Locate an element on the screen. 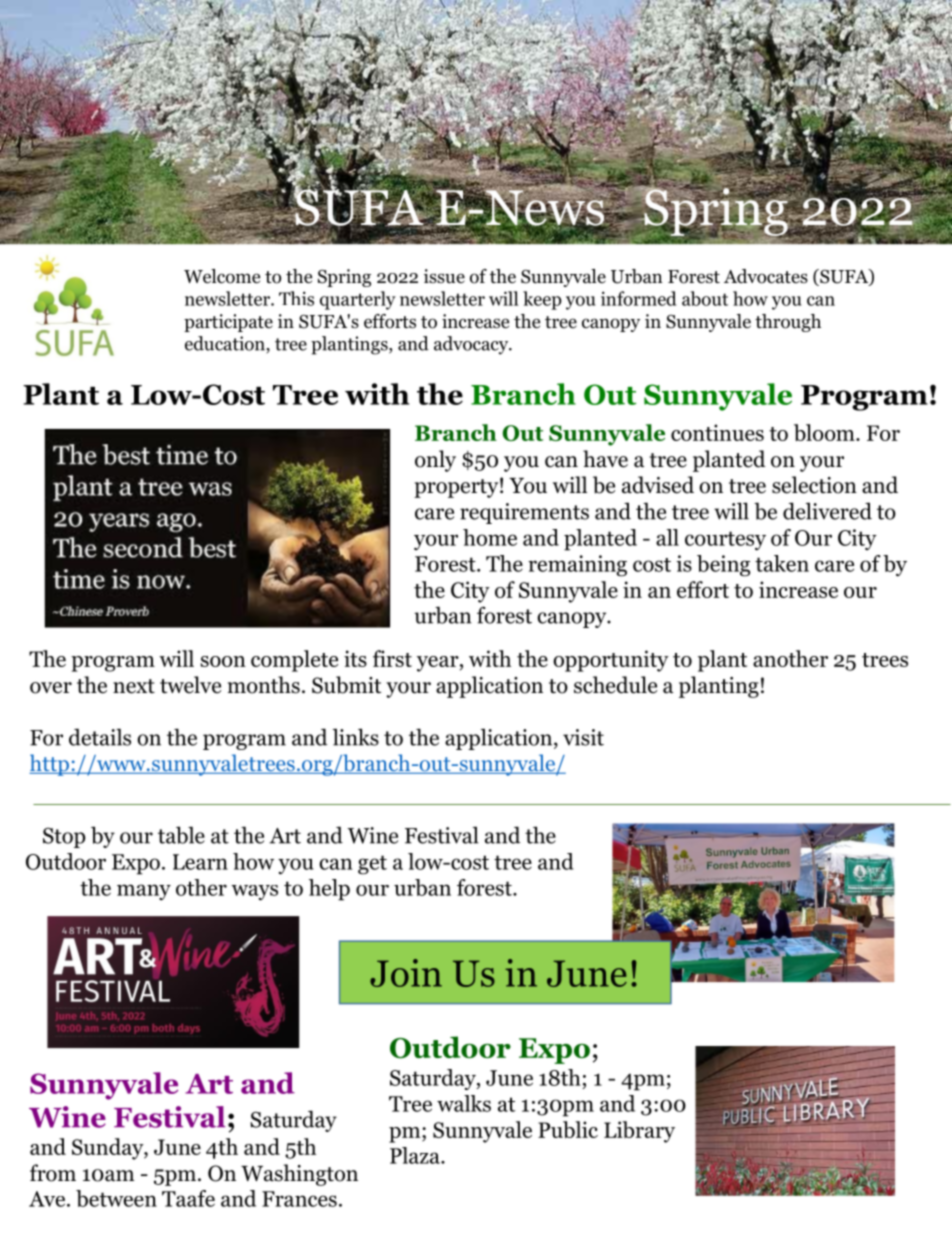 The image size is (952, 1233). participate is located at coordinates (228, 323).
